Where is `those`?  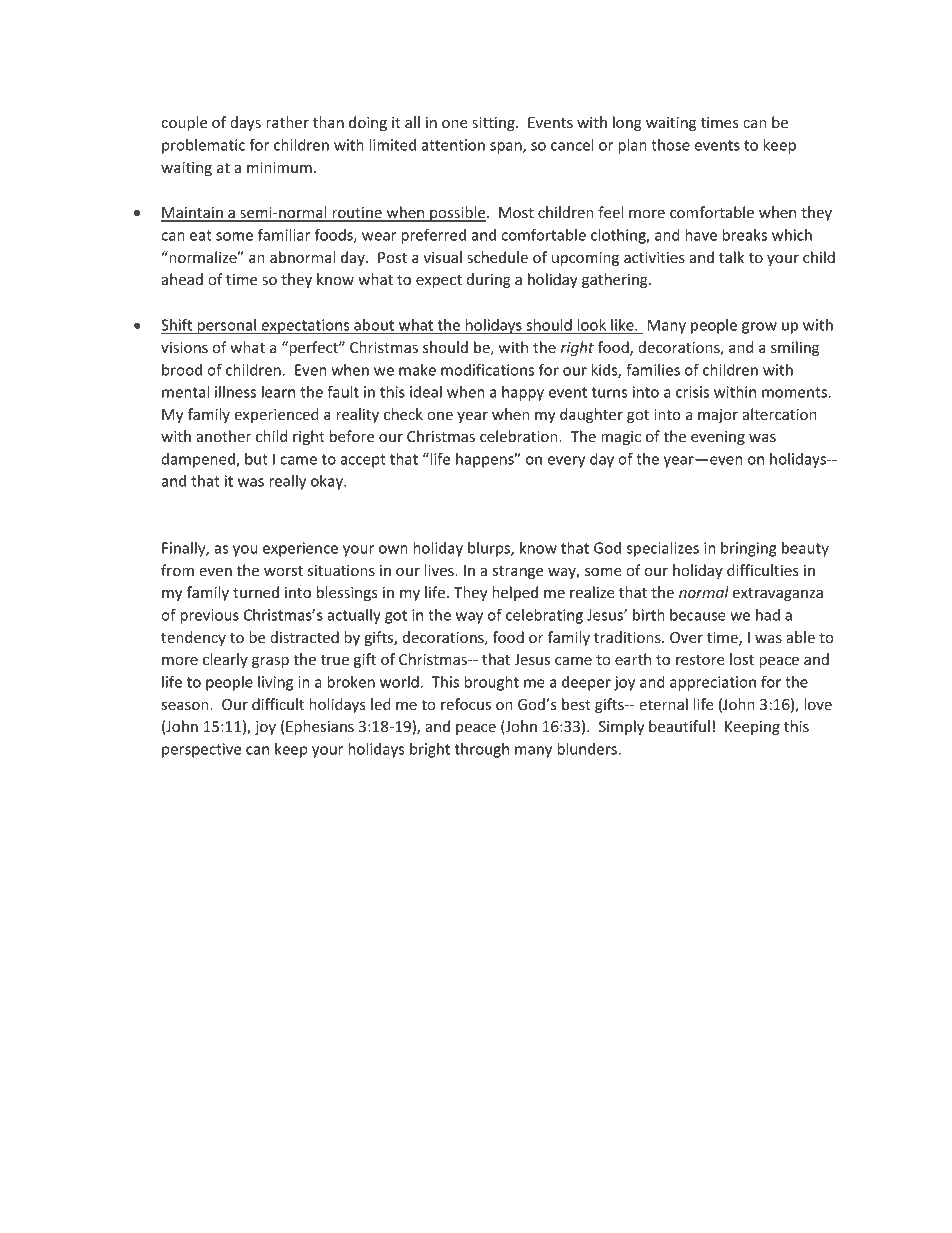
those is located at coordinates (670, 145).
